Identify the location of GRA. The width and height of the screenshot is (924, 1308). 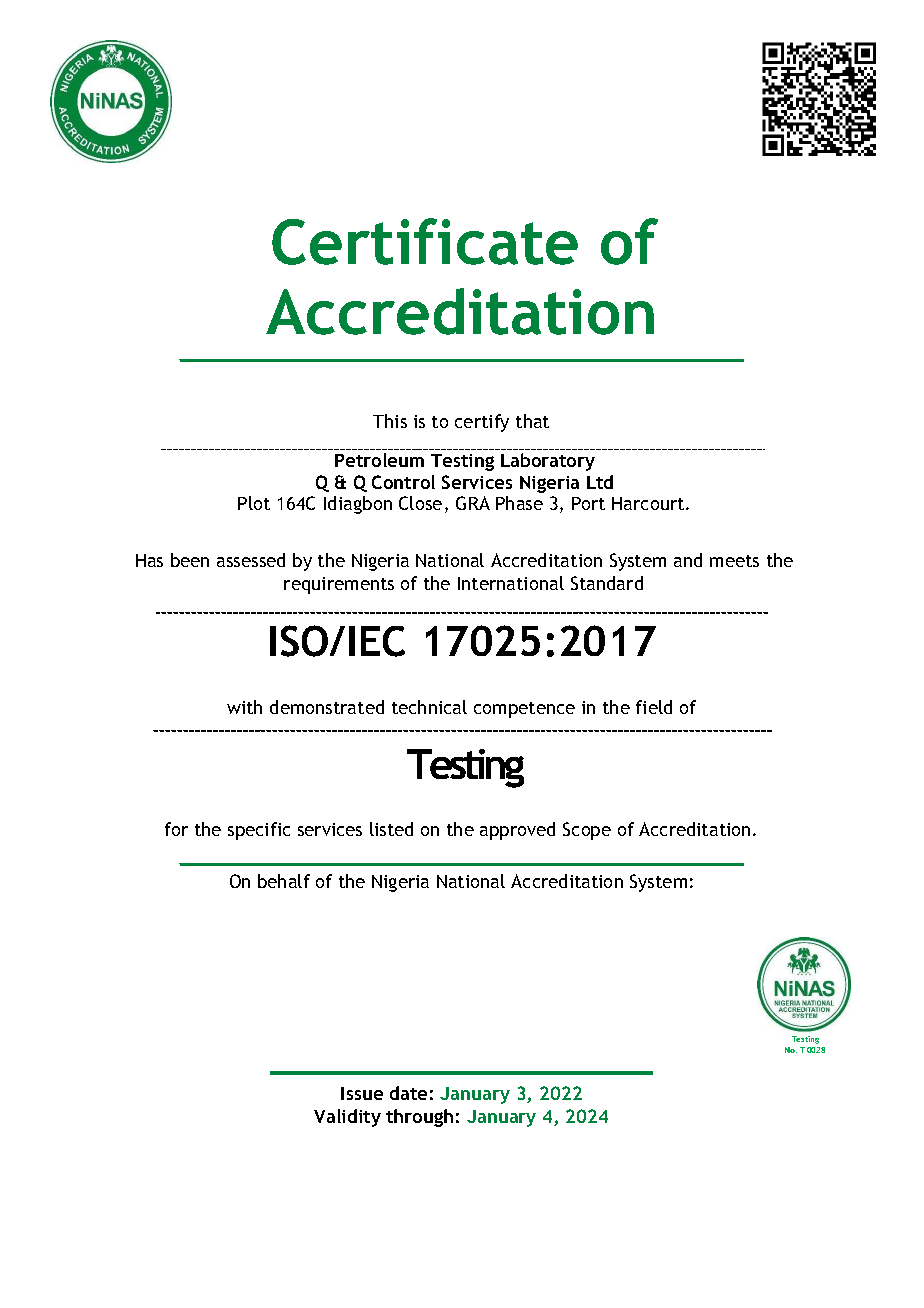
(473, 503).
